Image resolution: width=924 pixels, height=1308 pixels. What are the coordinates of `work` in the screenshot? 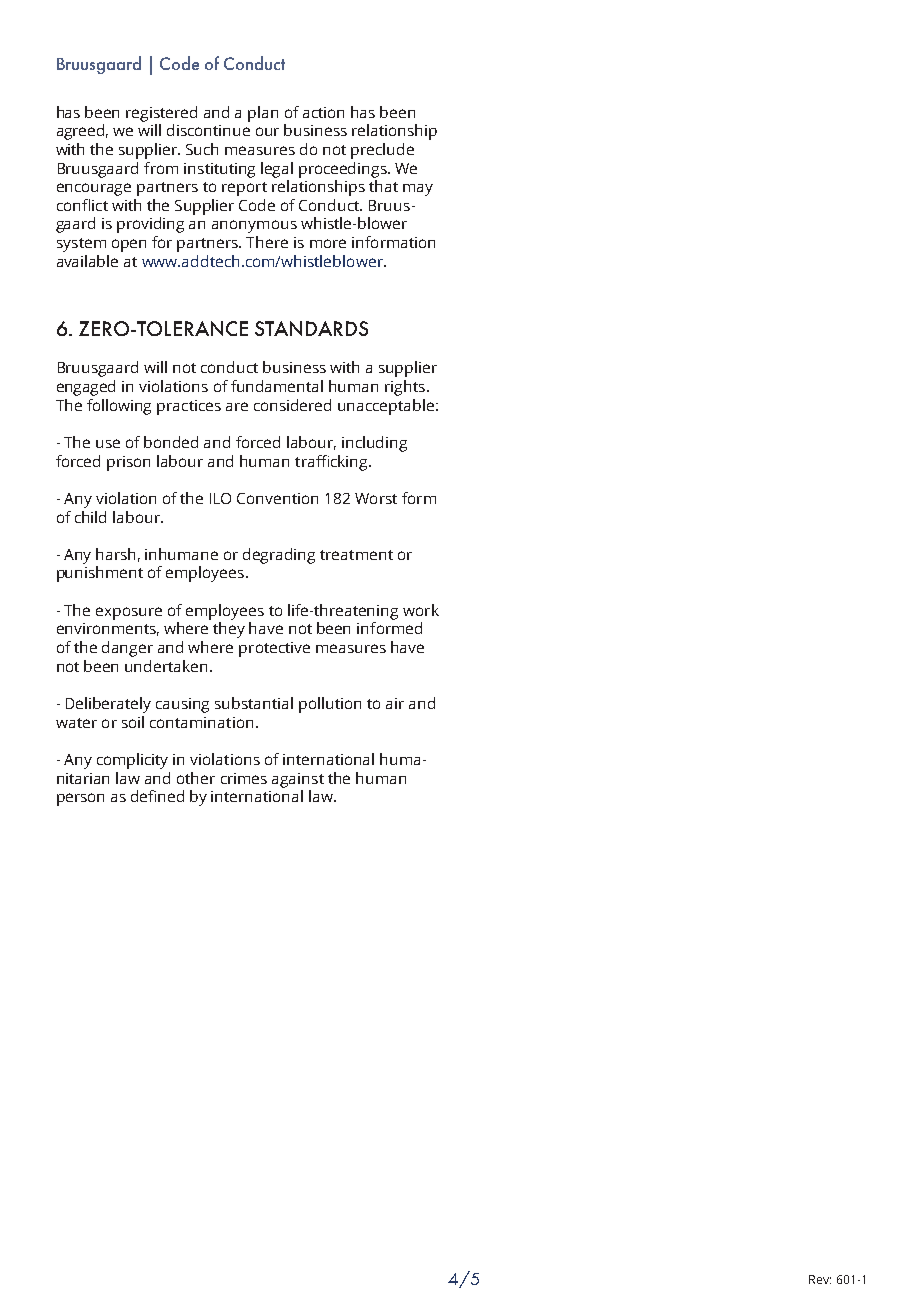 It's located at (421, 610).
